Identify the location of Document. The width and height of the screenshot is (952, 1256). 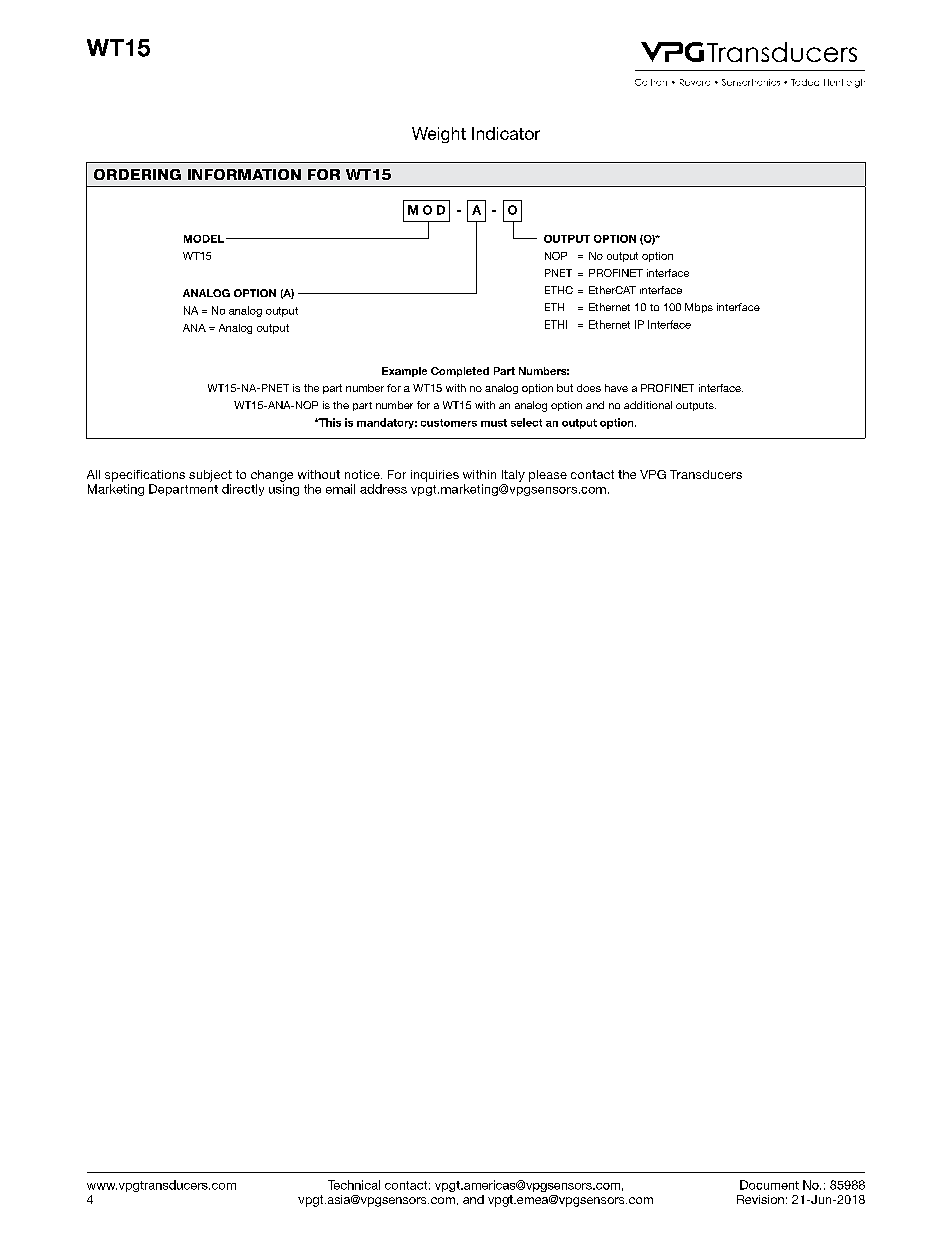
(769, 1185).
